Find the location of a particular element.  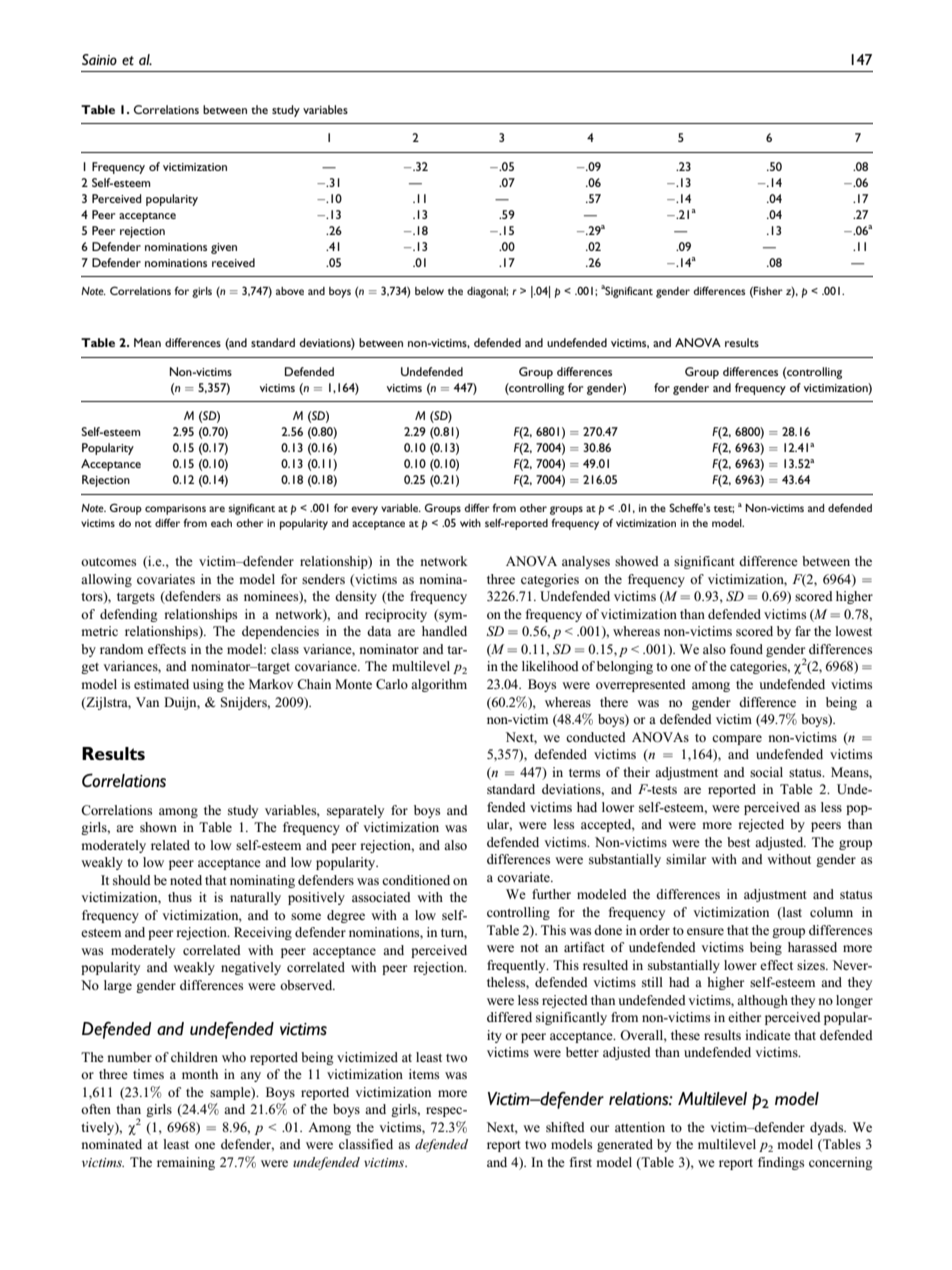

received is located at coordinates (233, 262).
